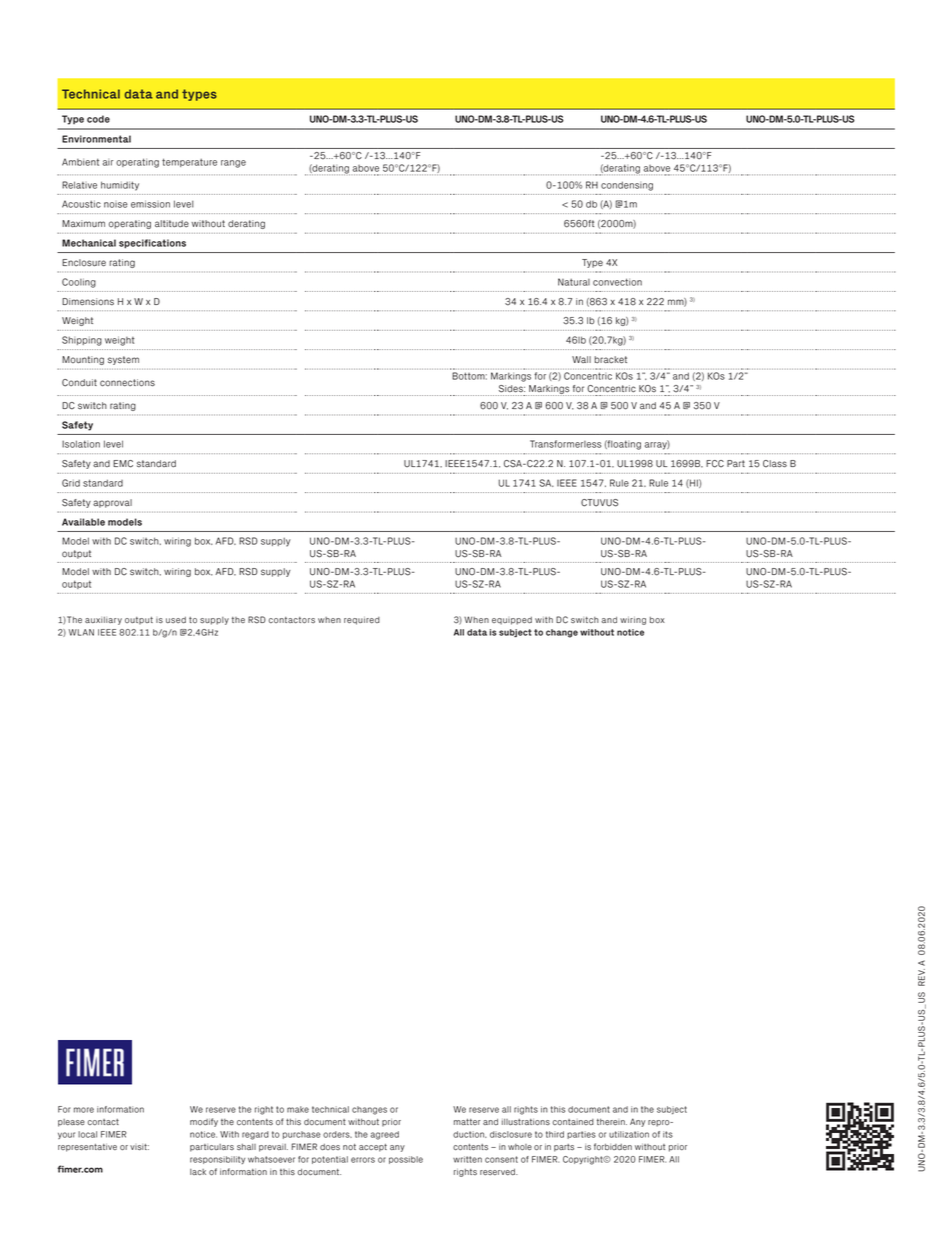 The image size is (952, 1233). I want to click on Transformerless, so click(565, 444).
